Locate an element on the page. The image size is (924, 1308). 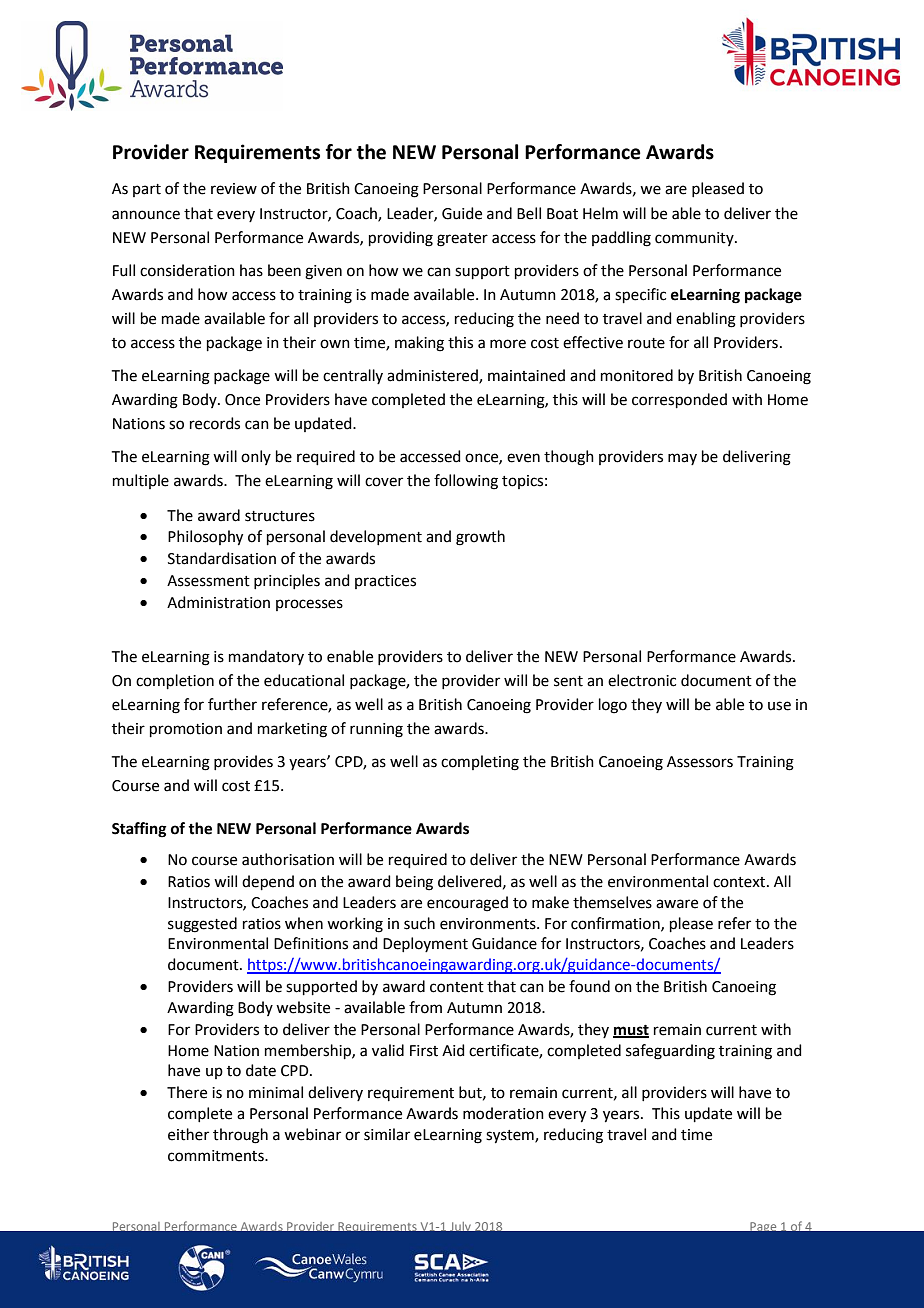
records is located at coordinates (215, 423).
